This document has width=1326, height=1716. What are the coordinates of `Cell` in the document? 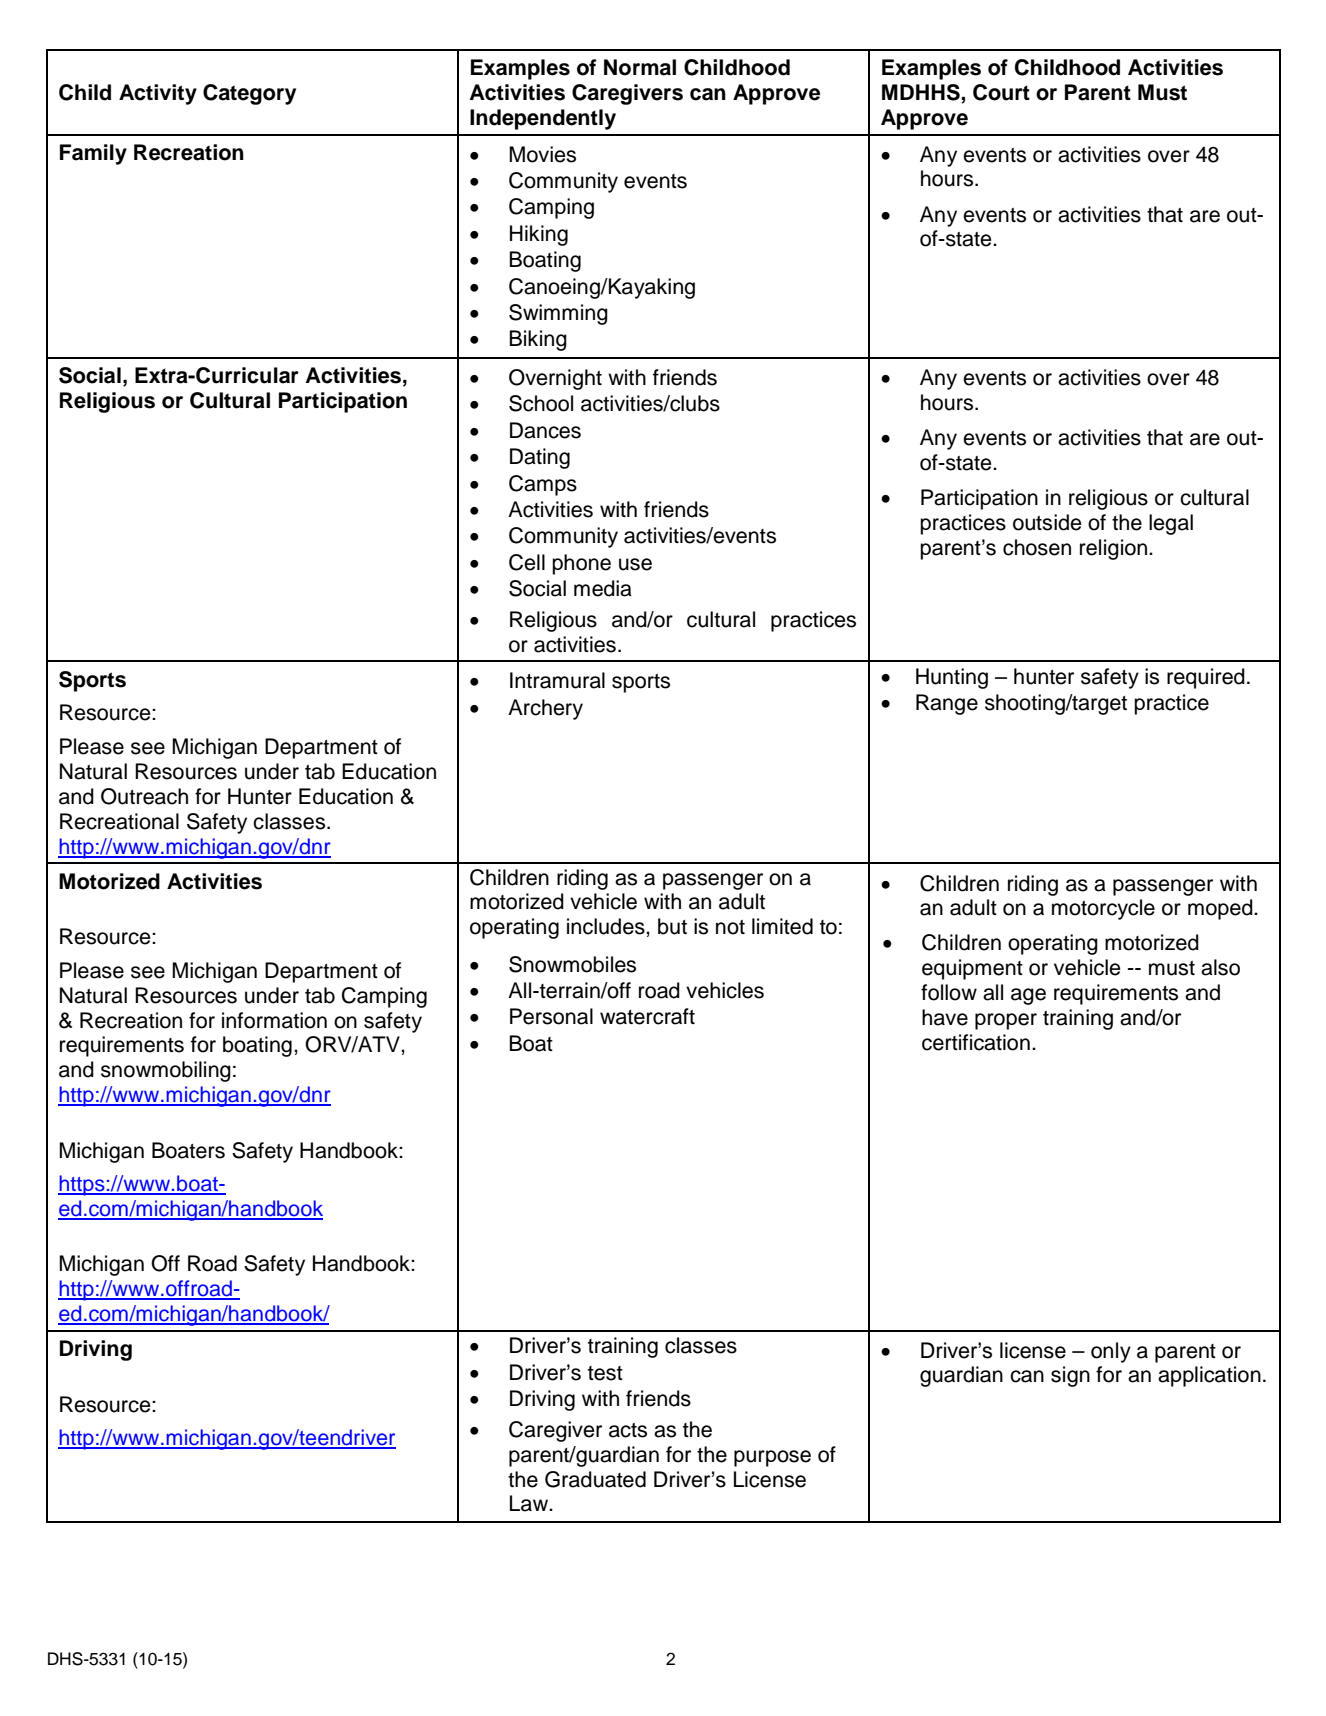 It's located at (527, 562).
